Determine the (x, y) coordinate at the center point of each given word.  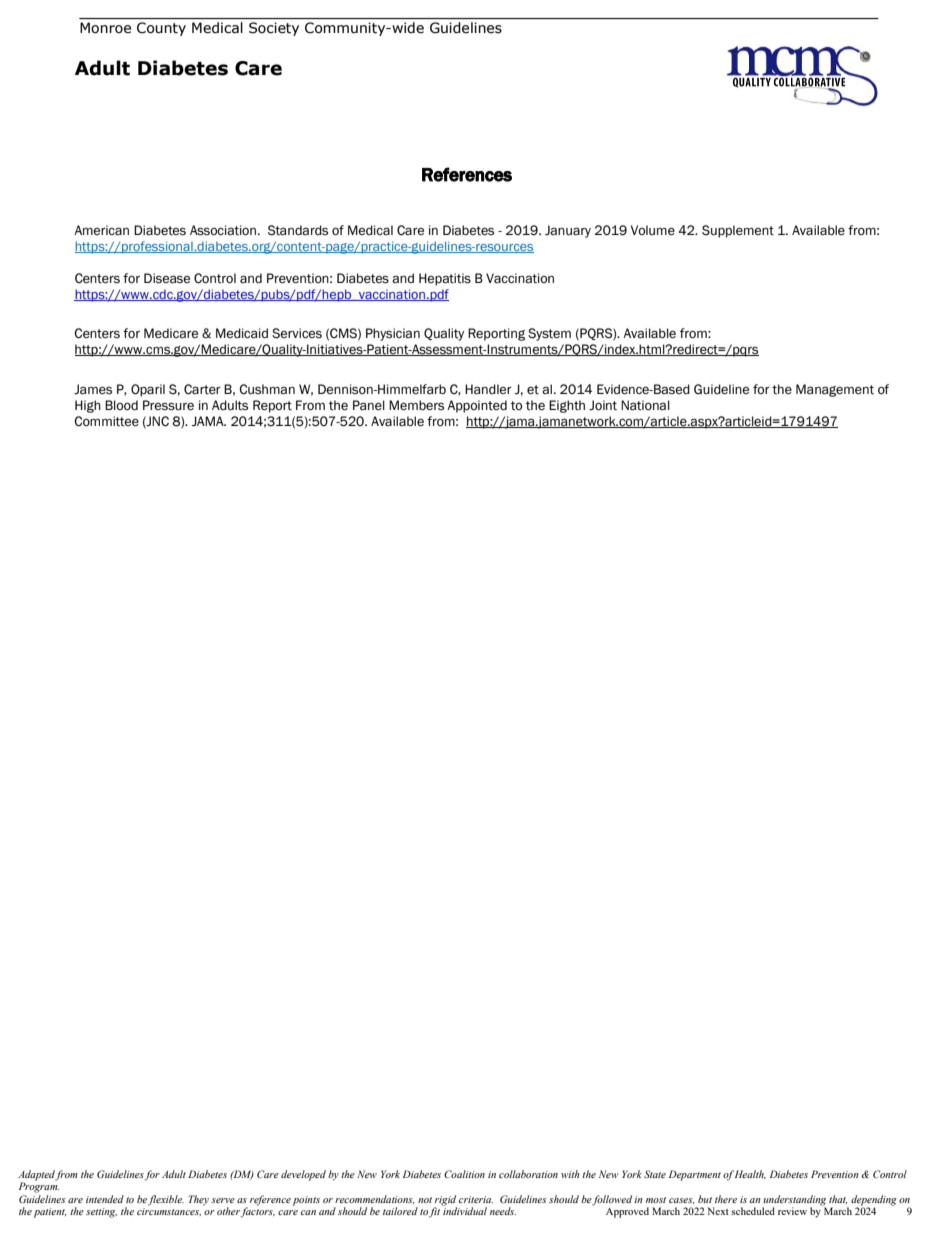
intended (105, 1199)
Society (274, 29)
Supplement (738, 231)
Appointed (477, 406)
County (161, 29)
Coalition (464, 1174)
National (645, 405)
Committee (106, 421)
